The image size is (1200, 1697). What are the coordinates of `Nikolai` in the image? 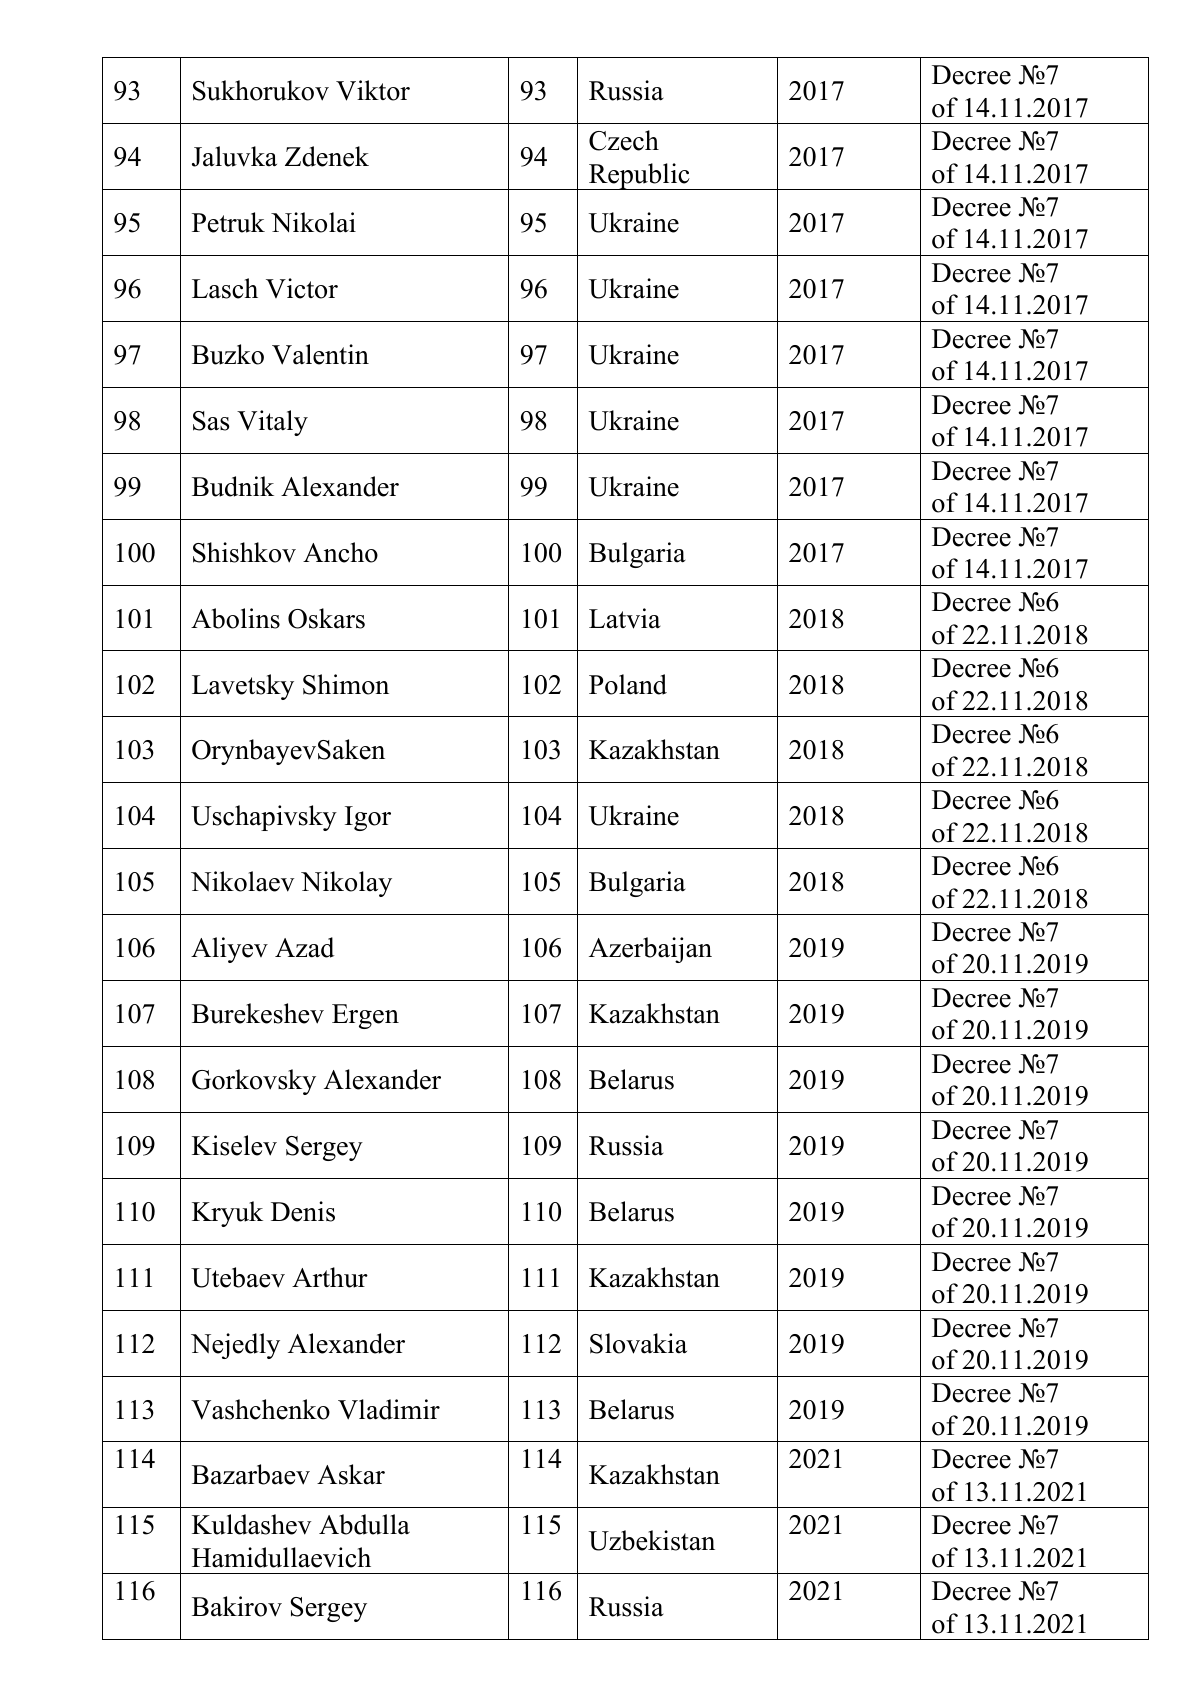 It's located at (313, 222).
